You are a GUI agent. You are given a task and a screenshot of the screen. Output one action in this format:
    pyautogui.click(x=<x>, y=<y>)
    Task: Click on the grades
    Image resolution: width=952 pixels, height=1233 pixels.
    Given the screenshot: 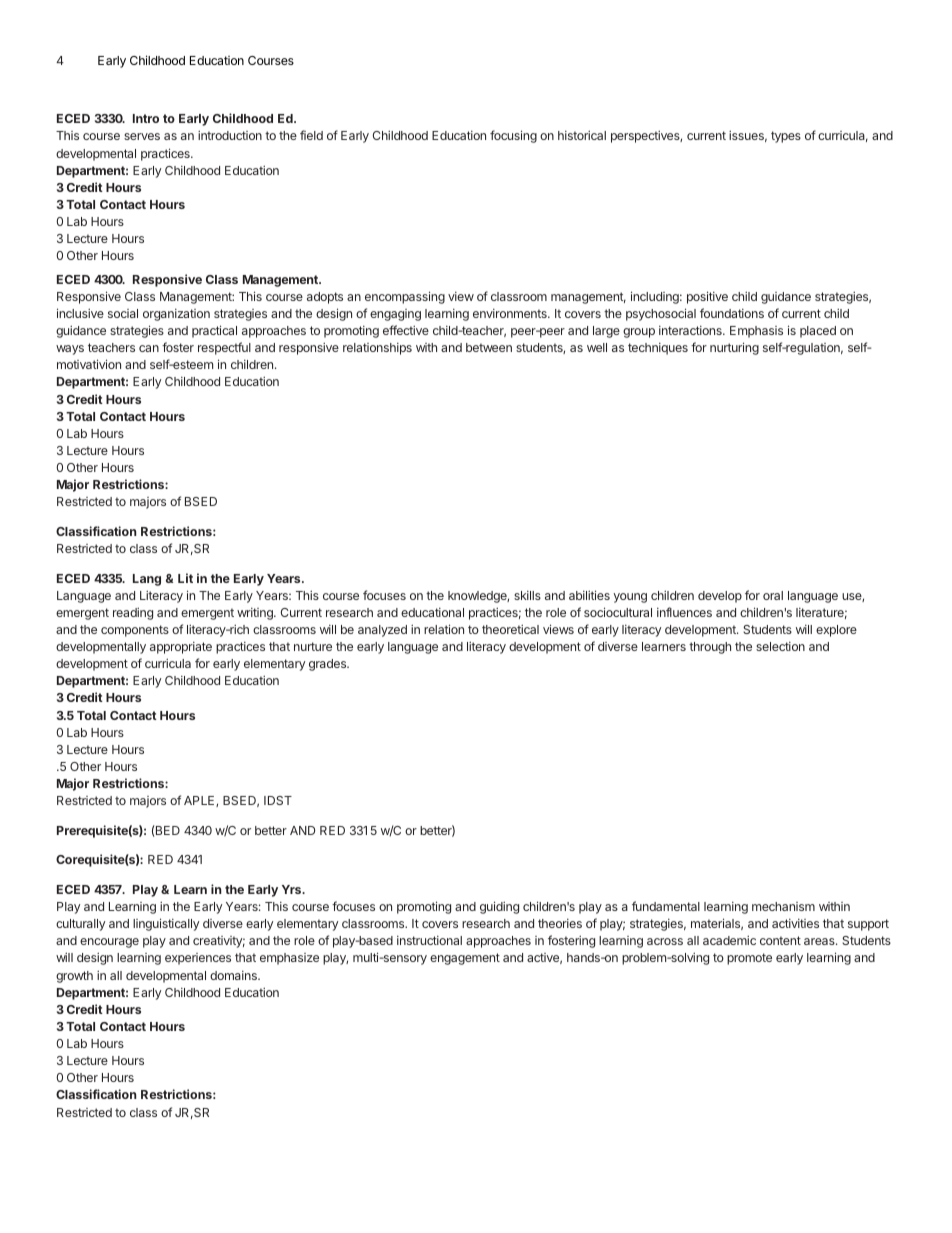 What is the action you would take?
    pyautogui.click(x=328, y=665)
